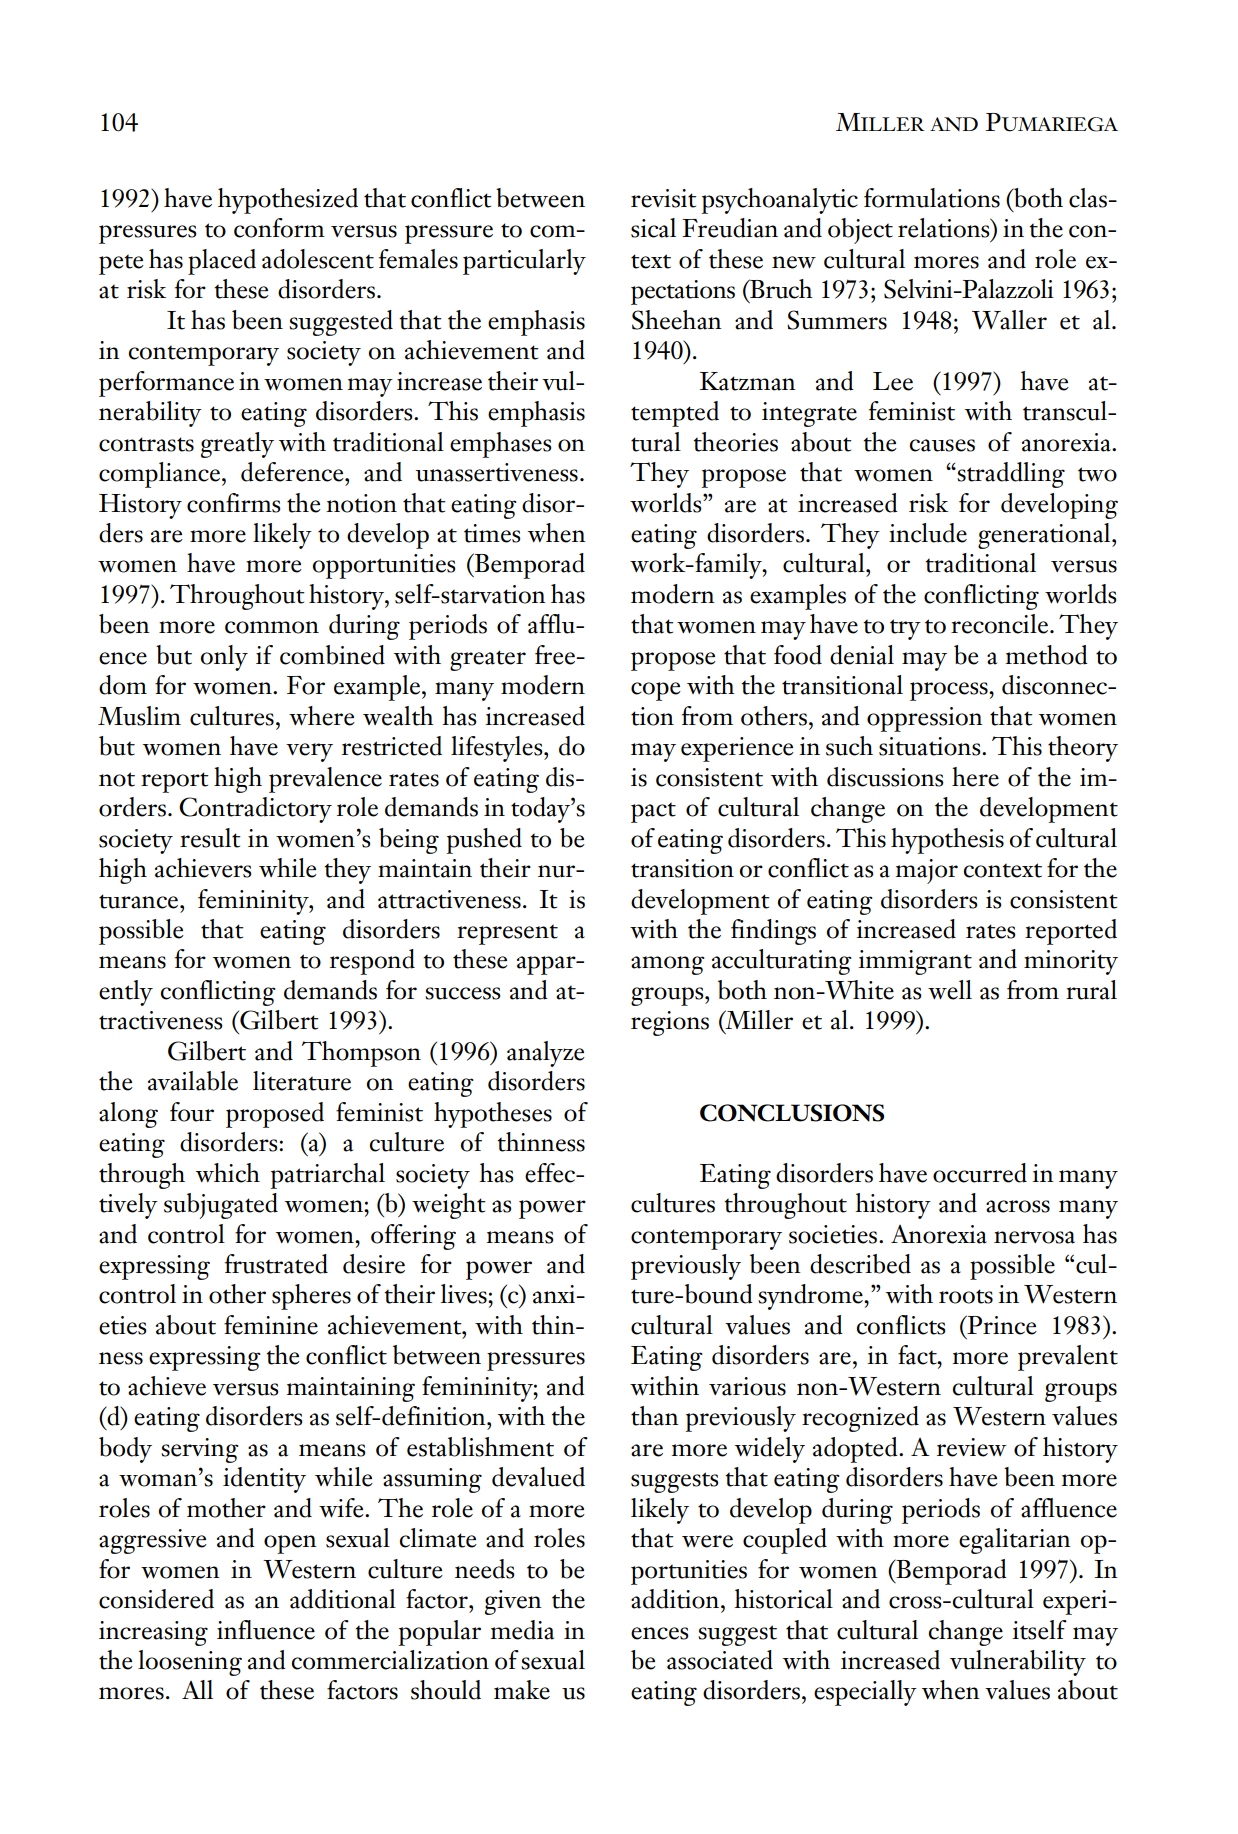  Describe the element at coordinates (522, 1630) in the screenshot. I see `media` at that location.
